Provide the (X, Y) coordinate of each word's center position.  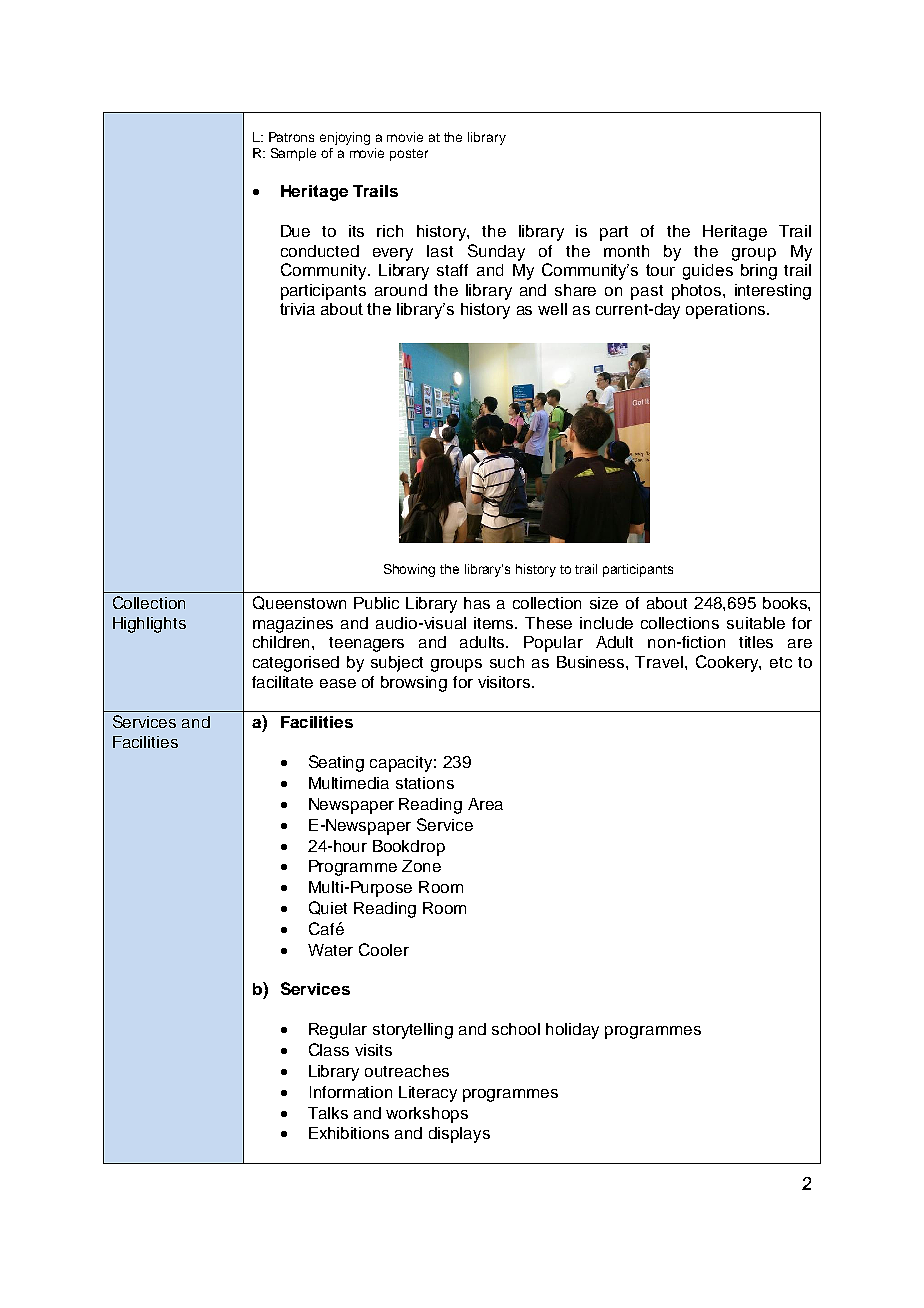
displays (459, 1135)
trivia (297, 309)
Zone (421, 866)
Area (485, 804)
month (626, 251)
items (495, 623)
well (552, 309)
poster (409, 155)
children (283, 642)
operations (727, 311)
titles (756, 642)
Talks (328, 1113)
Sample (293, 154)
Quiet (328, 908)
